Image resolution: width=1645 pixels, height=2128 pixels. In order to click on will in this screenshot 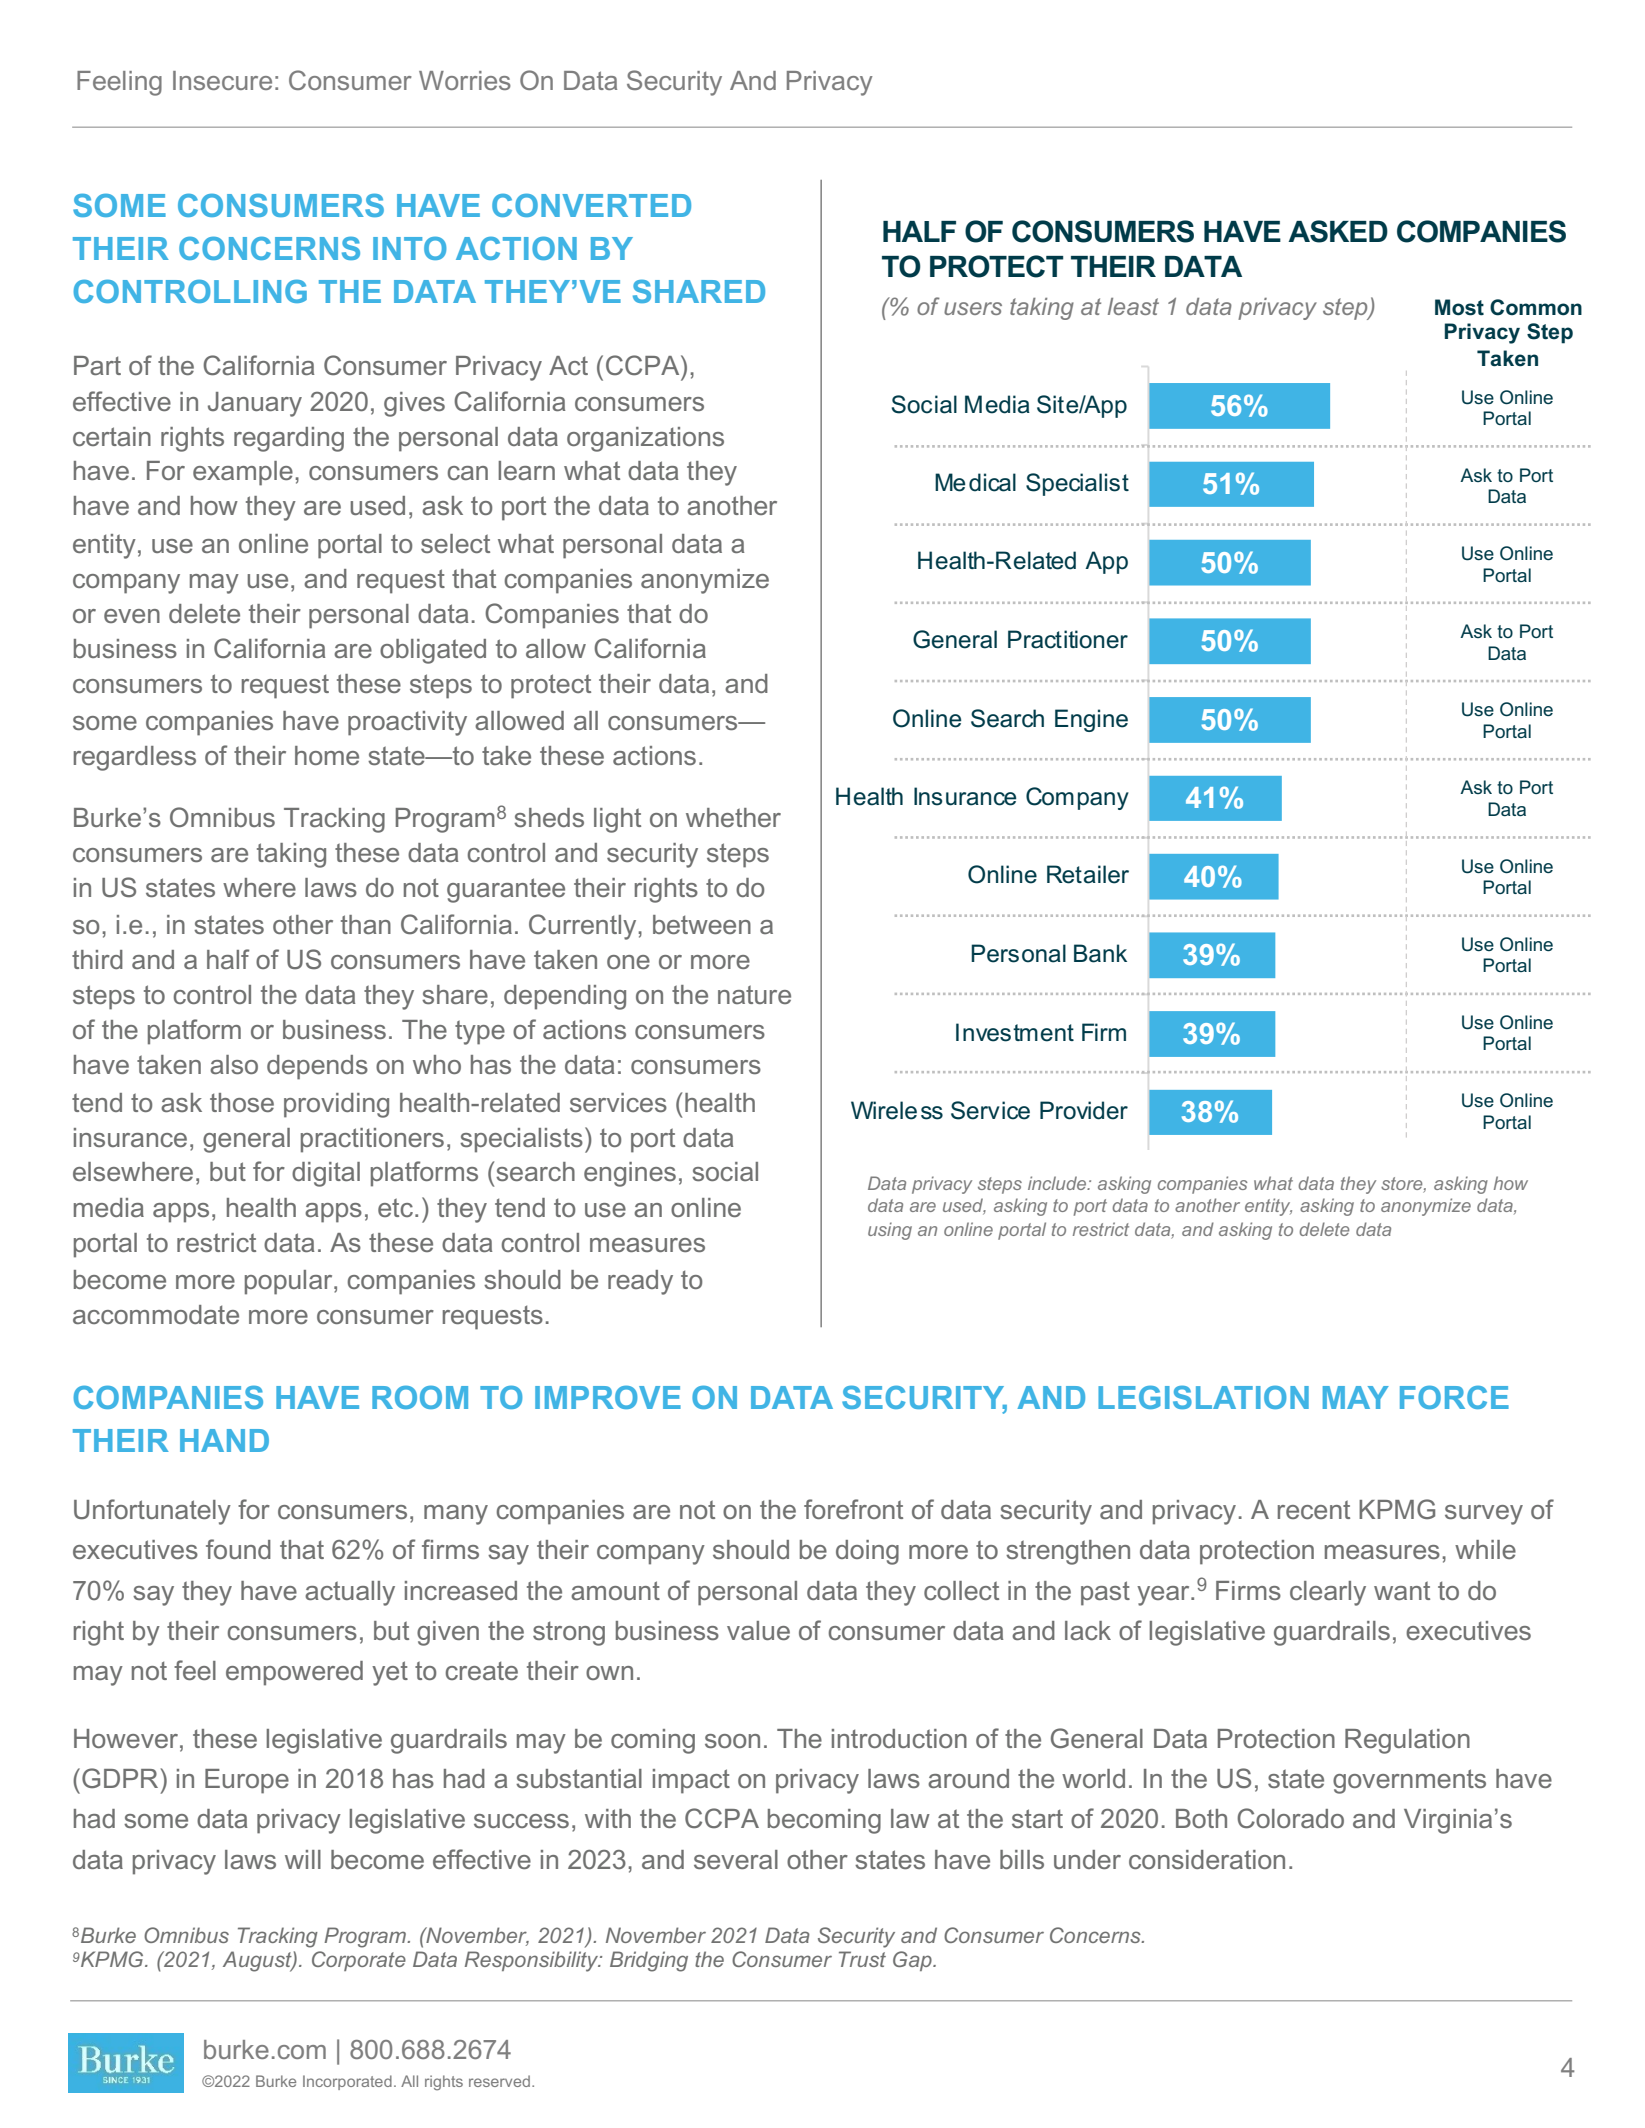, I will do `click(303, 1859)`.
